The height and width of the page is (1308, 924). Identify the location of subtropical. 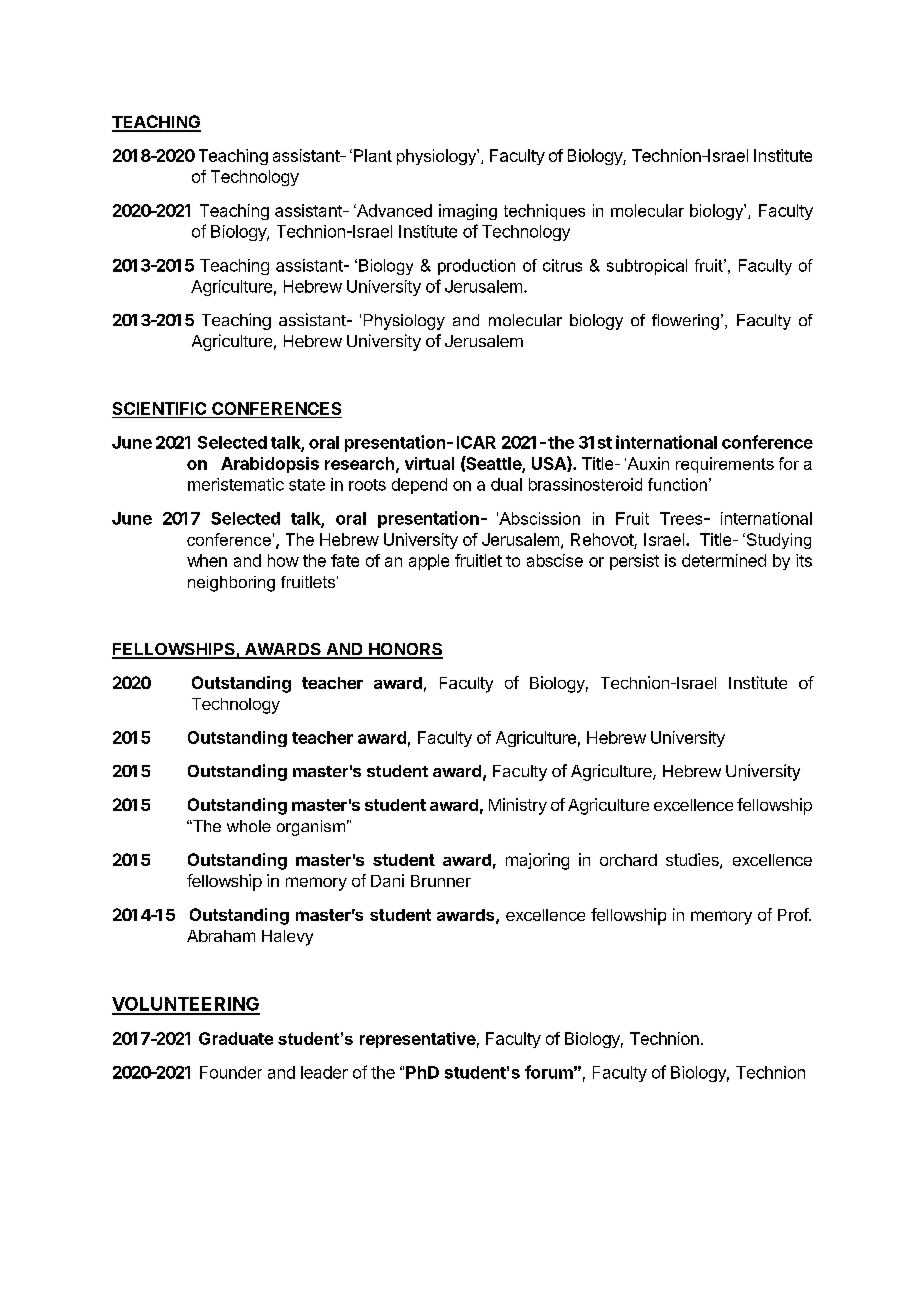
(647, 267).
